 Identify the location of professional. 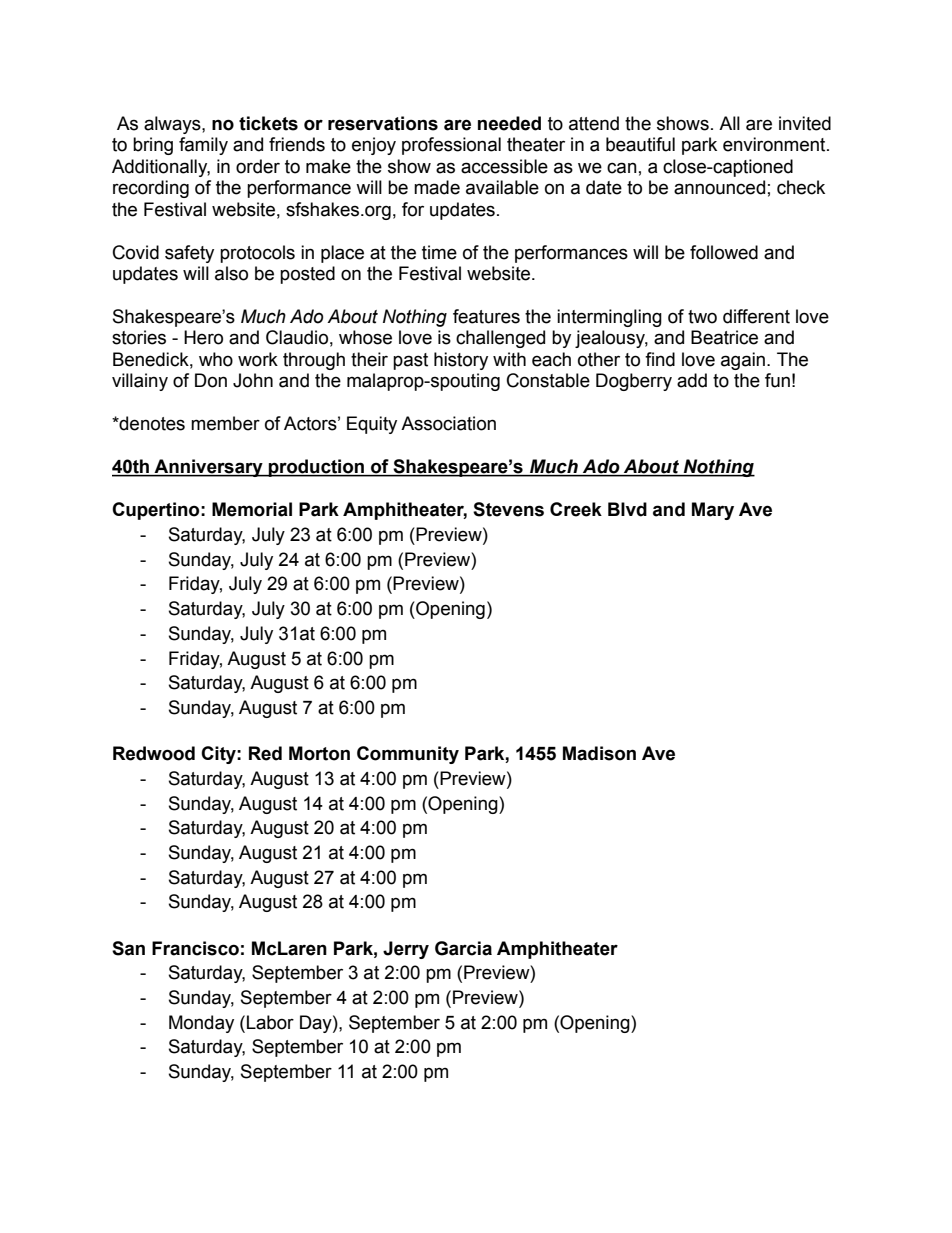
(451, 146).
